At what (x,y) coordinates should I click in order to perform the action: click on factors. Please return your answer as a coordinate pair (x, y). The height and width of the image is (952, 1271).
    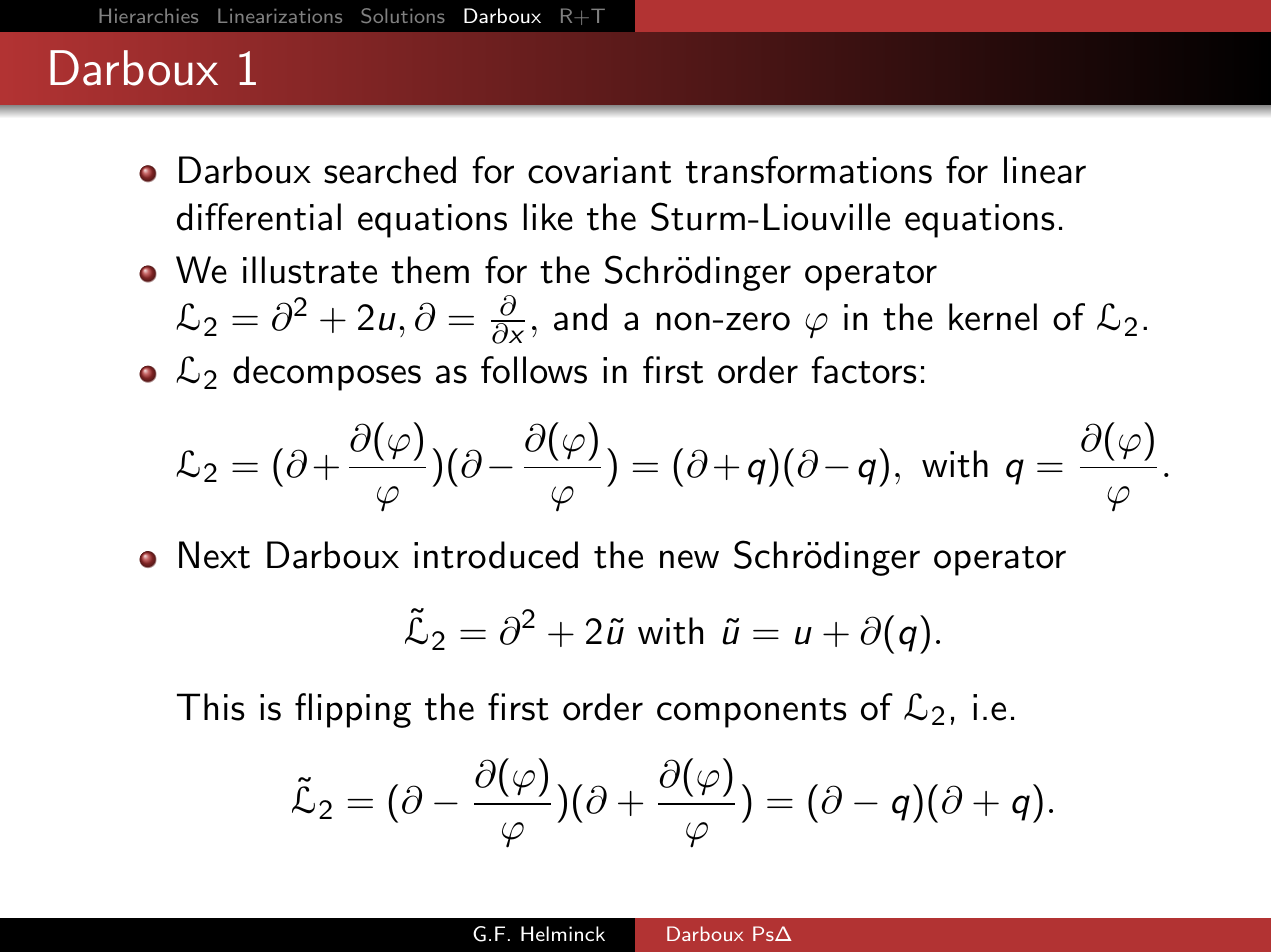
    Looking at the image, I should click on (863, 370).
